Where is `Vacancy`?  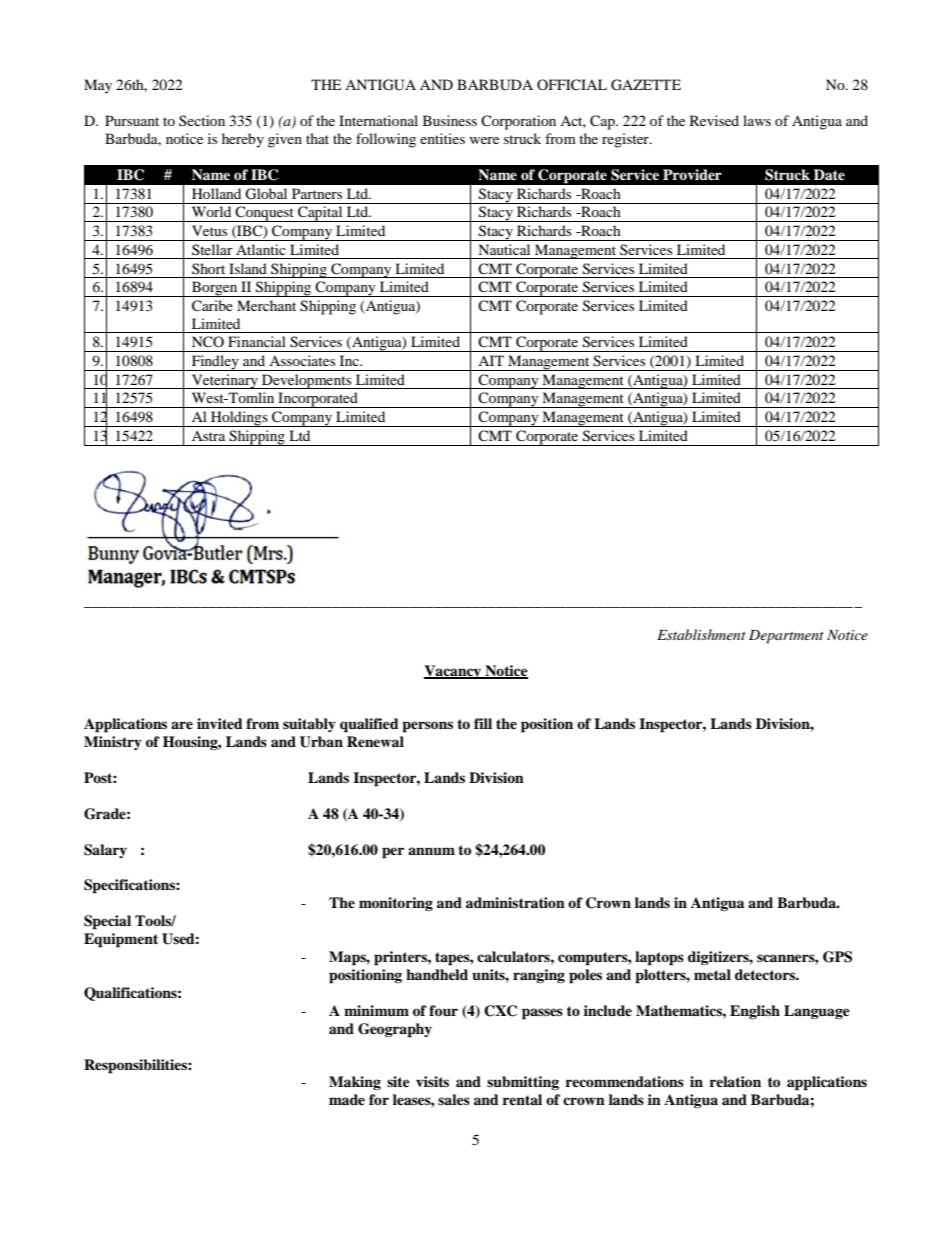 Vacancy is located at coordinates (454, 672).
